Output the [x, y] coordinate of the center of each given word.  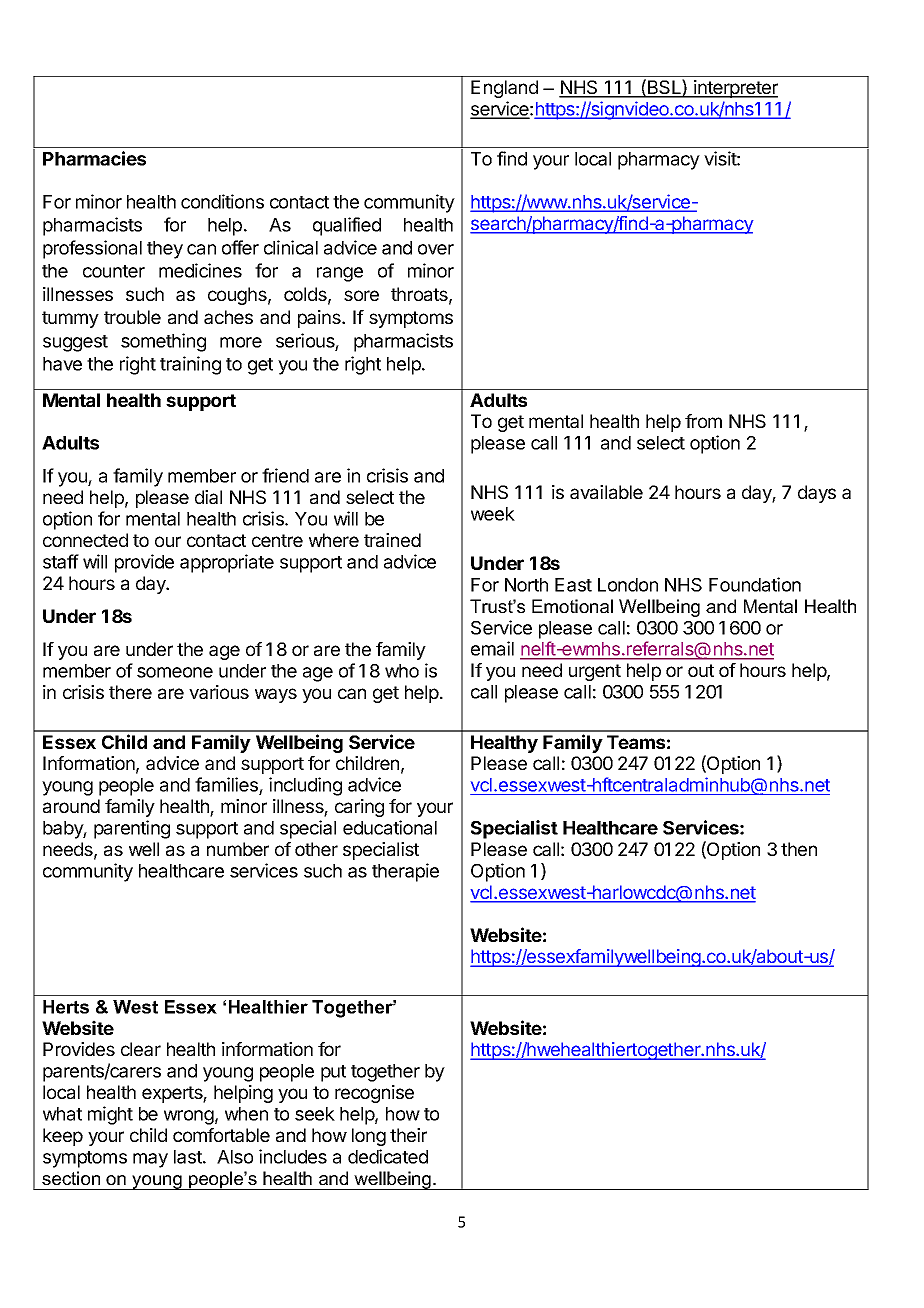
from [703, 421]
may [150, 1160]
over [436, 249]
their [408, 1135]
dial [208, 497]
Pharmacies [94, 158]
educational [390, 827]
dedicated [388, 1156]
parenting [132, 829]
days [817, 494]
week [493, 514]
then [799, 849]
